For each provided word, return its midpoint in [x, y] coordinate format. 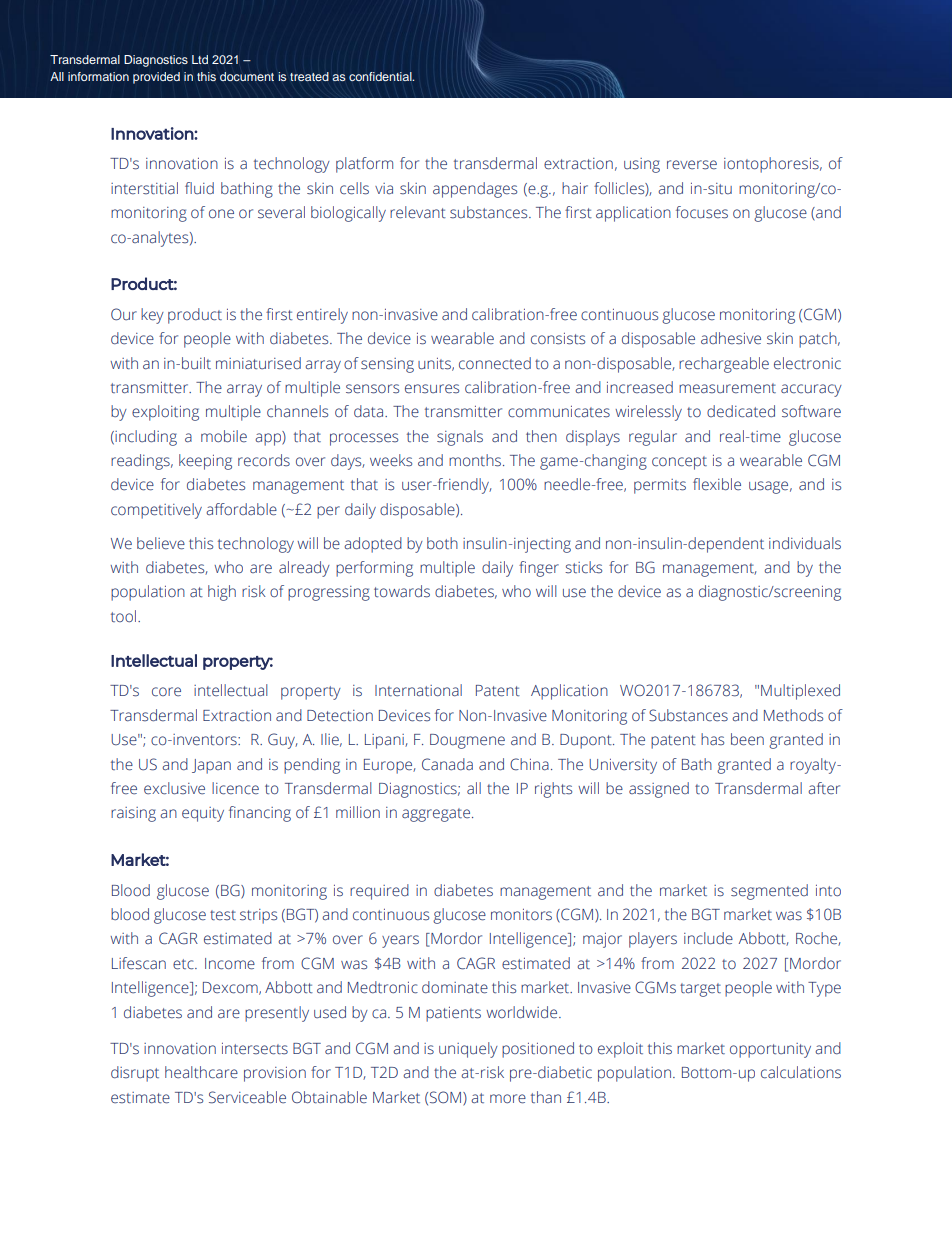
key [152, 316]
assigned [659, 790]
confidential [381, 76]
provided [156, 78]
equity [203, 814]
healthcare [201, 1072]
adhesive [731, 338]
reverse [692, 165]
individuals [805, 543]
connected [495, 363]
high [222, 593]
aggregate [436, 815]
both [442, 543]
